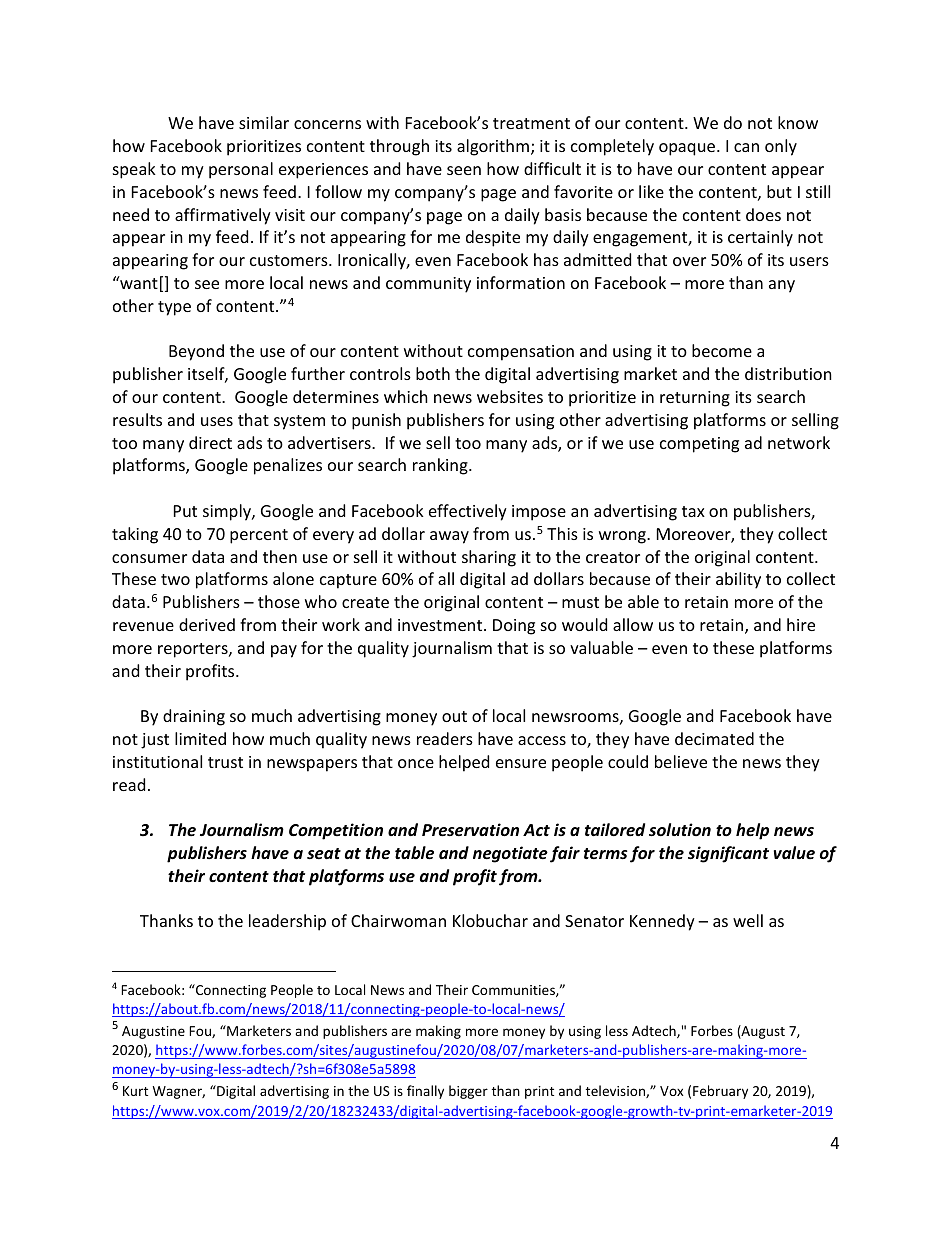 This document has height=1233, width=952. Describe the element at coordinates (225, 762) in the document. I see `trust` at that location.
